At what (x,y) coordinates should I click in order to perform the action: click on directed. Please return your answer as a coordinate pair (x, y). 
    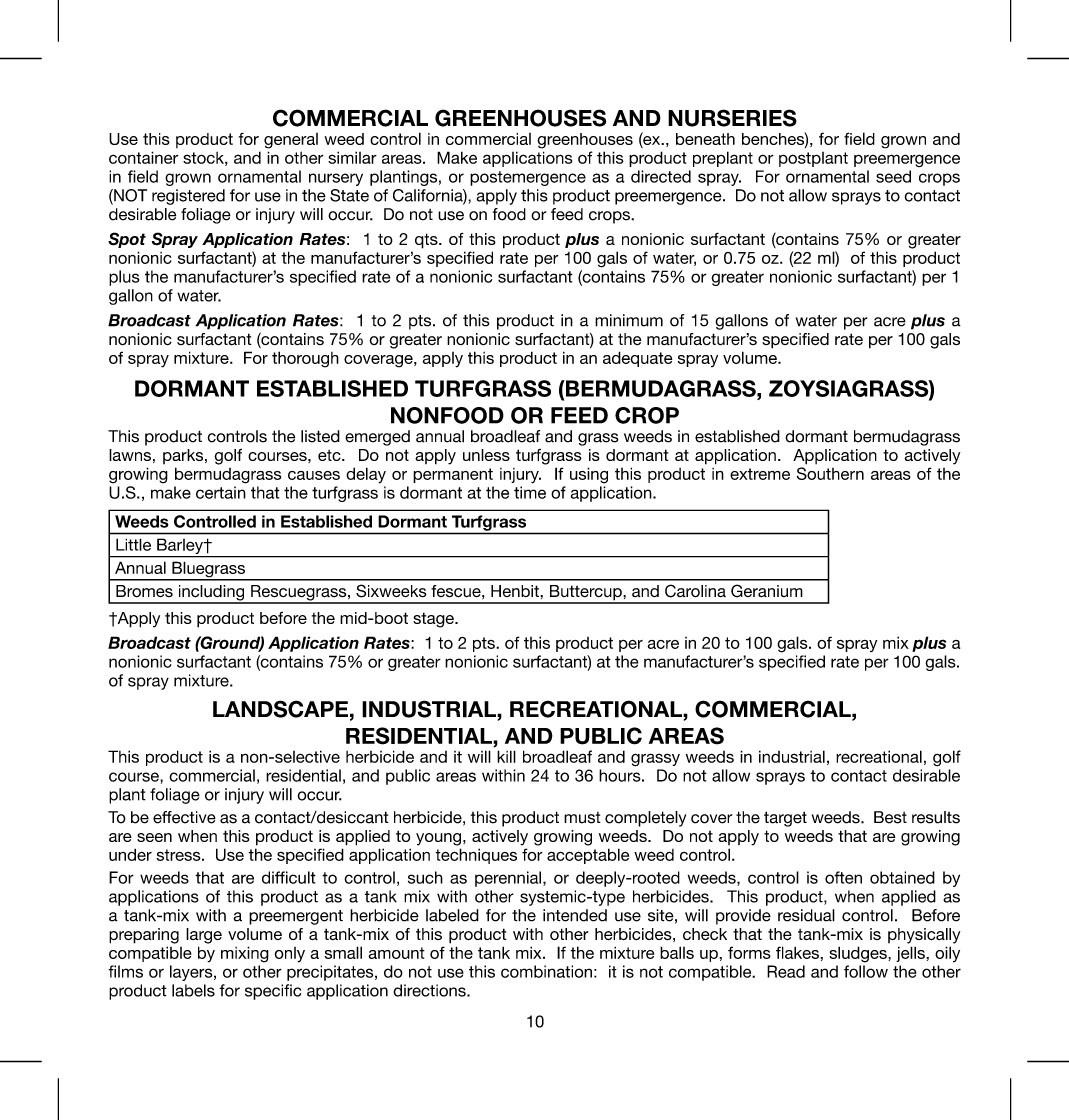
    Looking at the image, I should click on (661, 176).
